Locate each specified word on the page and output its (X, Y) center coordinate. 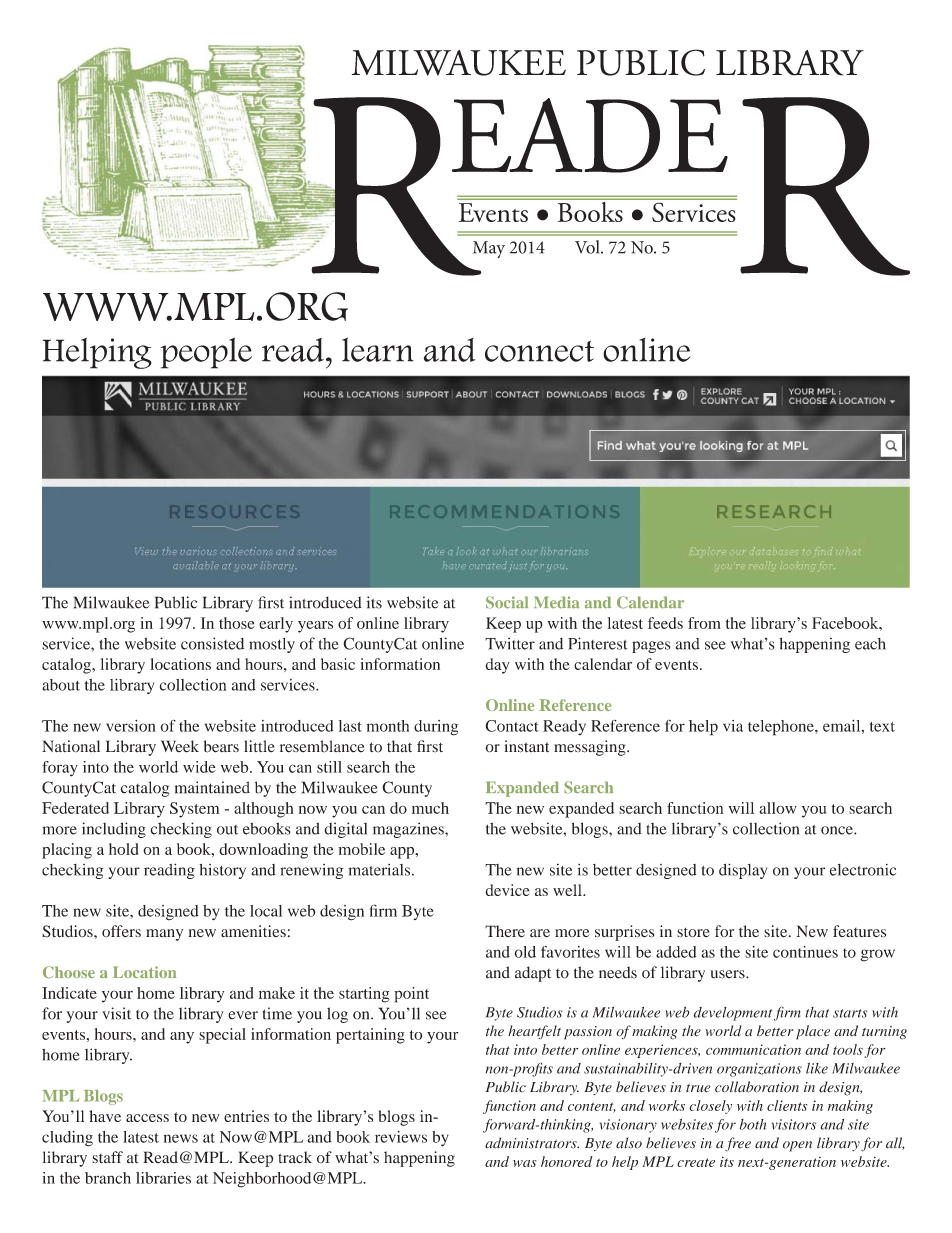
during (436, 728)
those (237, 623)
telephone (782, 728)
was (525, 1163)
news (181, 1138)
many (164, 935)
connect (539, 351)
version (131, 726)
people (206, 353)
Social (507, 602)
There (505, 931)
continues (805, 952)
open (797, 1146)
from (704, 623)
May (489, 249)
